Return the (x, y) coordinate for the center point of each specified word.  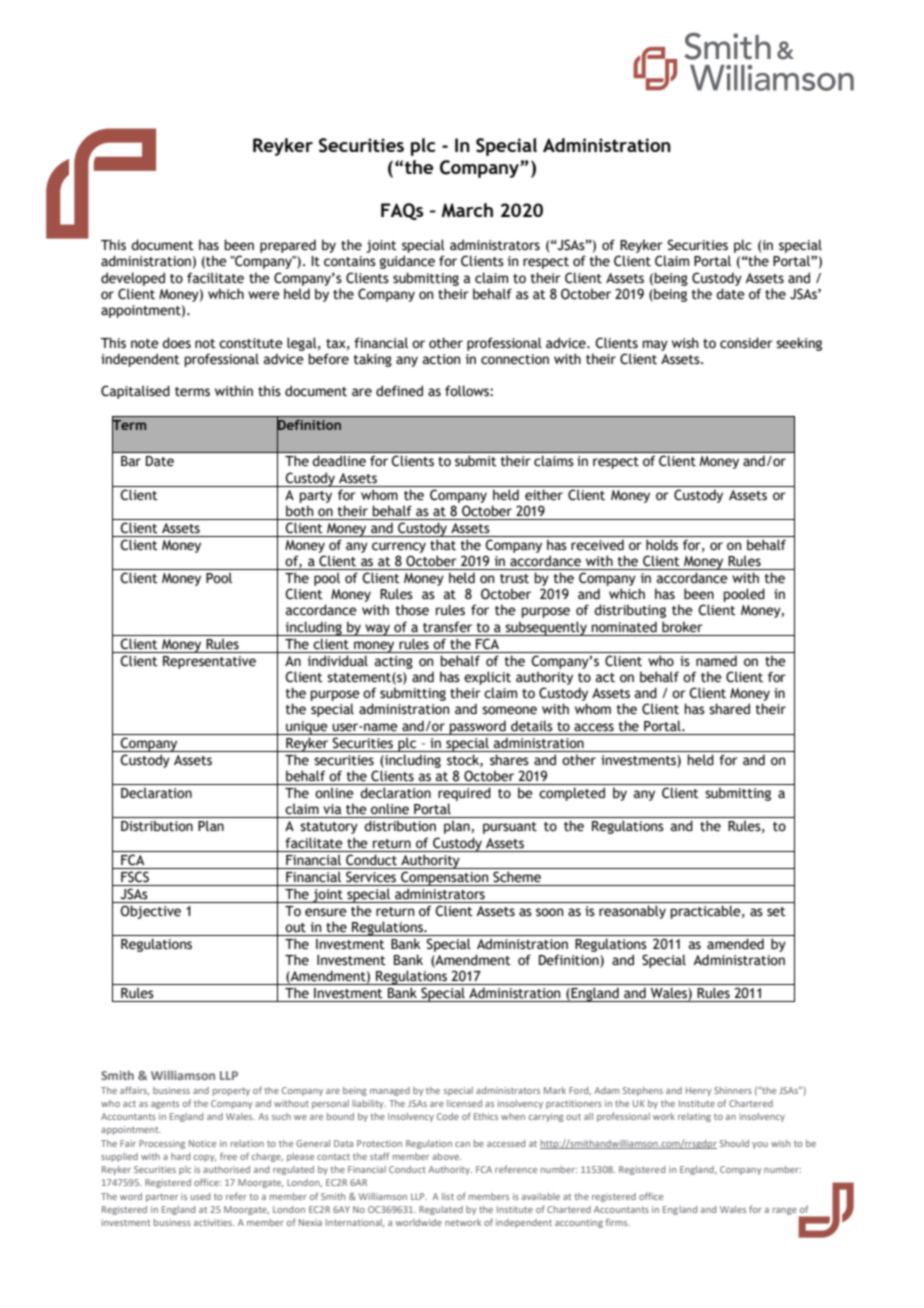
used (200, 1196)
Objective (150, 912)
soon (549, 912)
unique (307, 728)
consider (746, 343)
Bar (131, 461)
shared (729, 709)
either (544, 495)
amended (735, 944)
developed (133, 279)
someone (509, 710)
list (448, 1196)
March (467, 210)
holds (662, 545)
